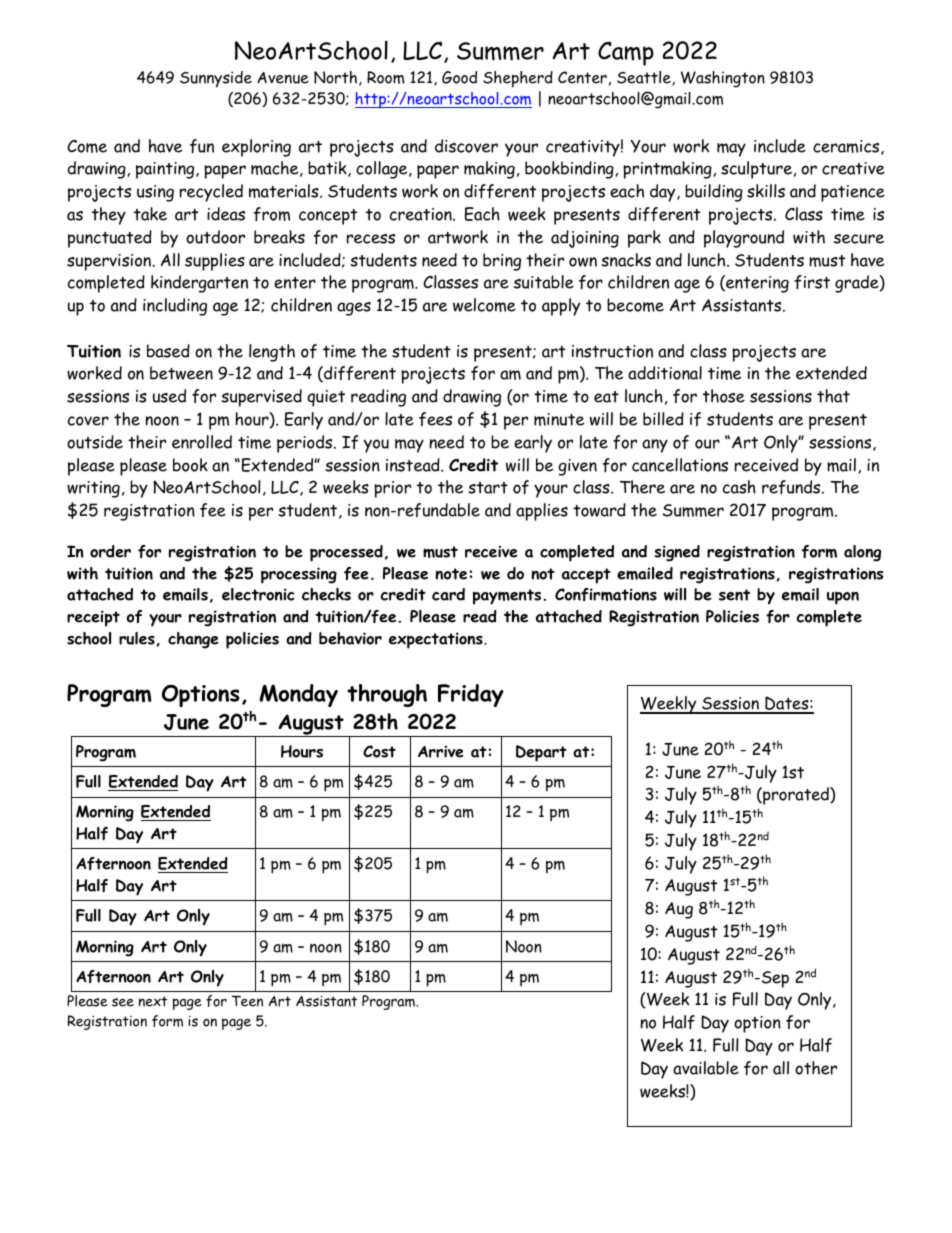 Image resolution: width=952 pixels, height=1233 pixels. What do you see at coordinates (723, 79) in the page?
I see `Washington` at bounding box center [723, 79].
